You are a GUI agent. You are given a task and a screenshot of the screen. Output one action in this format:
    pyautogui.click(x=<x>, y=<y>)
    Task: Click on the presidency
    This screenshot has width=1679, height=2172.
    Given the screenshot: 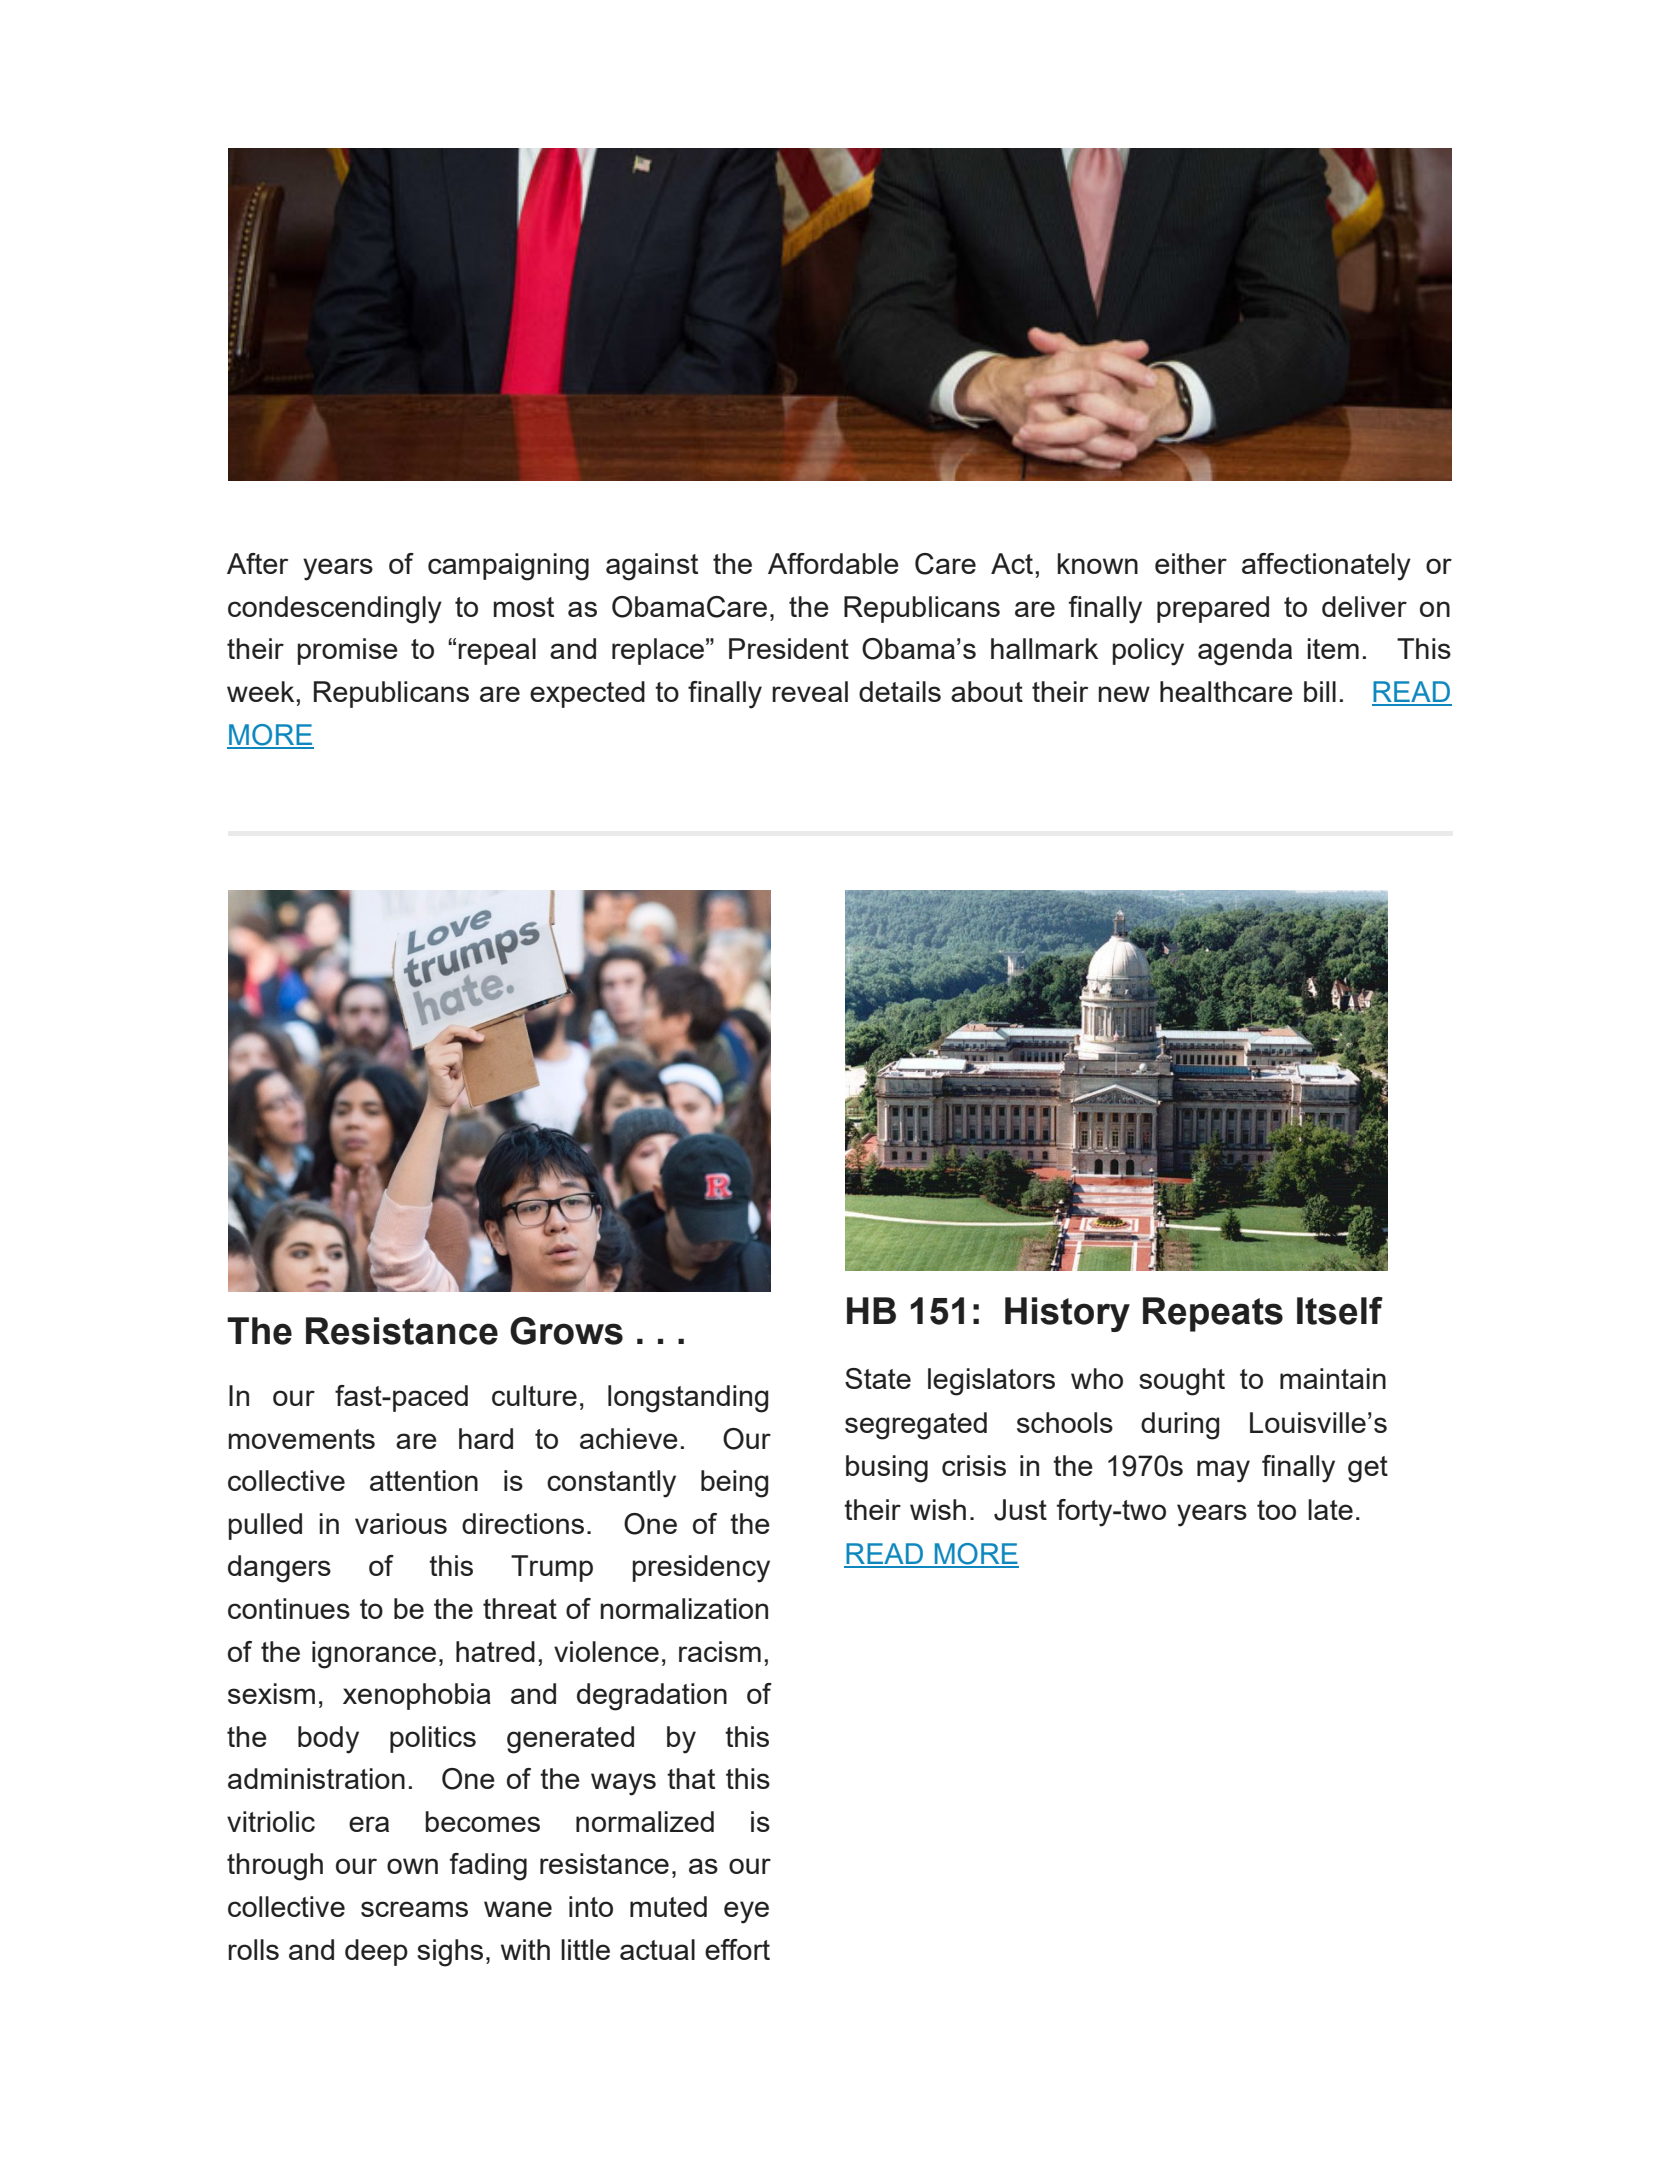 What is the action you would take?
    pyautogui.click(x=701, y=1569)
